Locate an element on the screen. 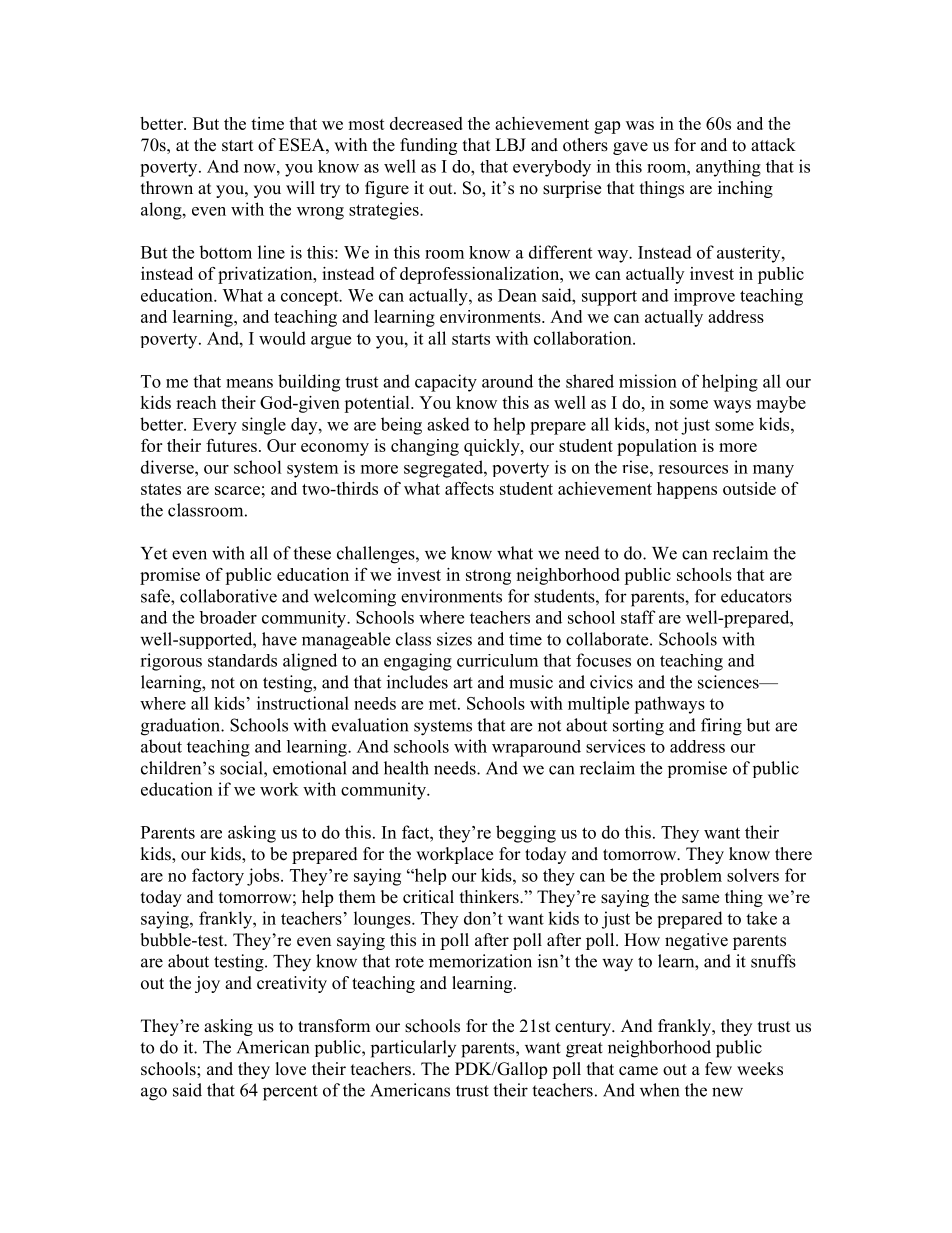 The width and height of the screenshot is (952, 1233). love is located at coordinates (291, 1069).
